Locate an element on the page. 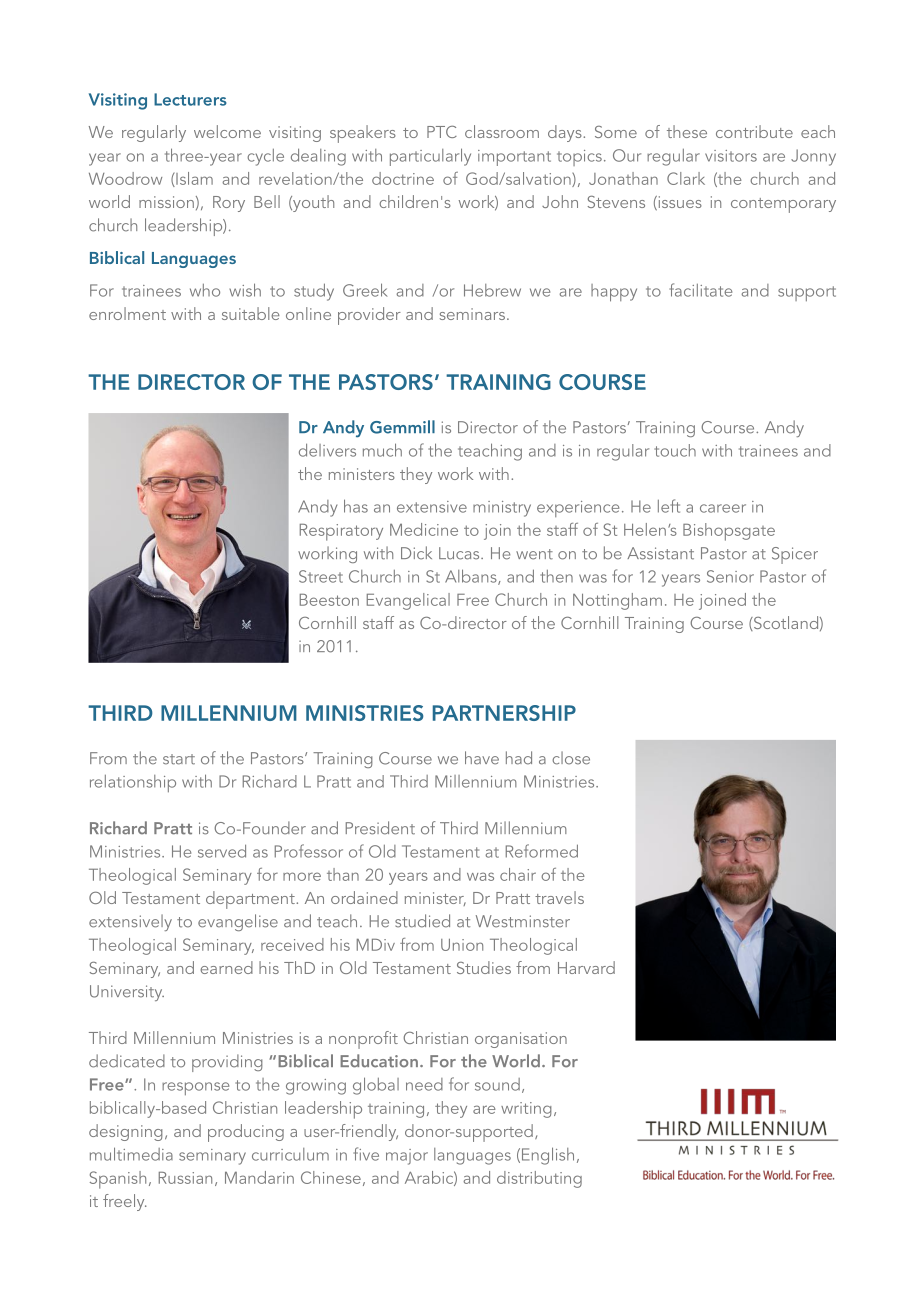  career is located at coordinates (723, 508).
